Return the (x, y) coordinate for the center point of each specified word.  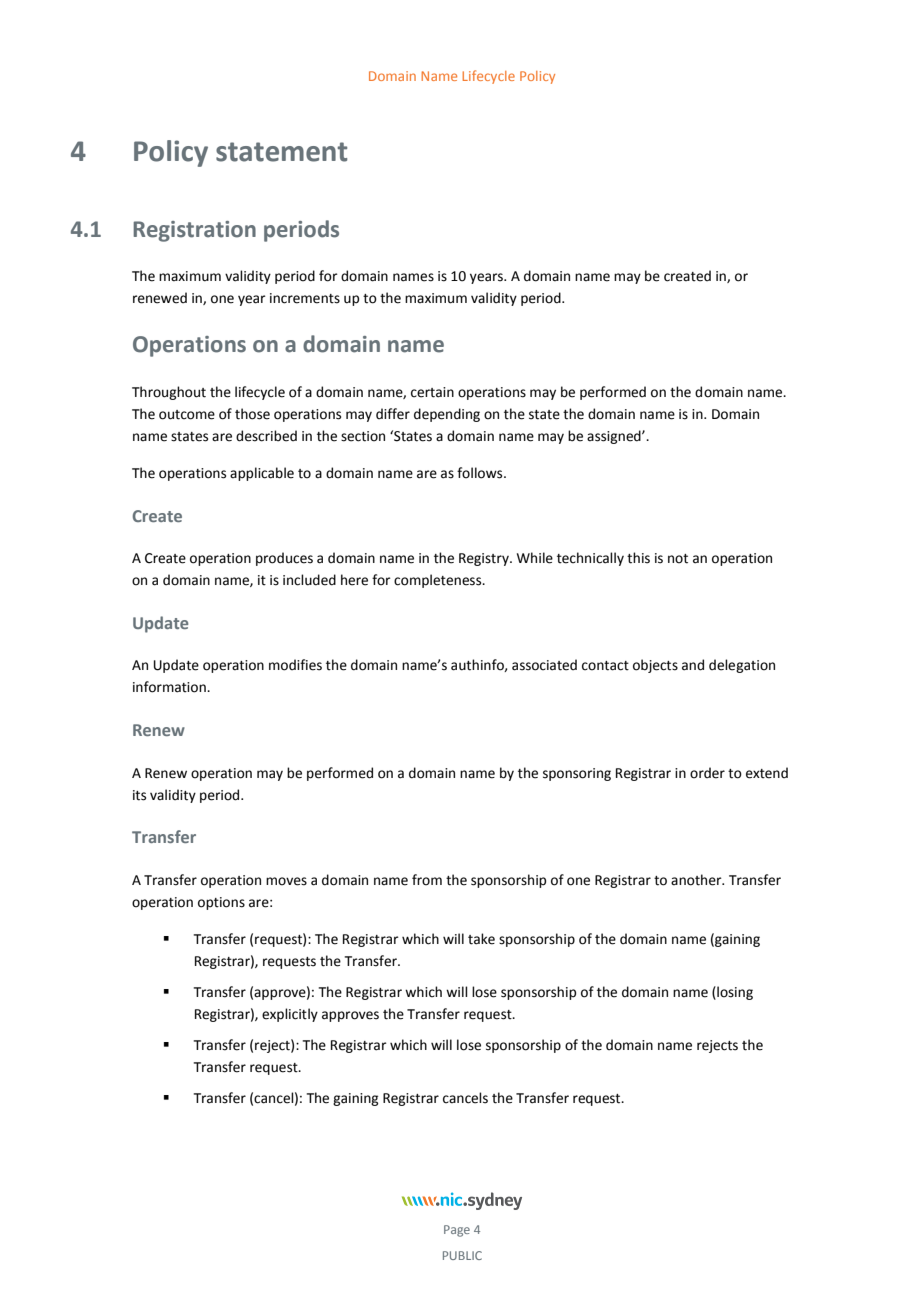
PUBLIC (462, 1255)
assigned (615, 437)
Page (457, 1231)
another (697, 880)
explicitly (290, 1015)
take (481, 939)
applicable (262, 474)
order (707, 773)
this (638, 558)
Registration (194, 231)
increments (305, 298)
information (170, 687)
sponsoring (577, 774)
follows (481, 473)
